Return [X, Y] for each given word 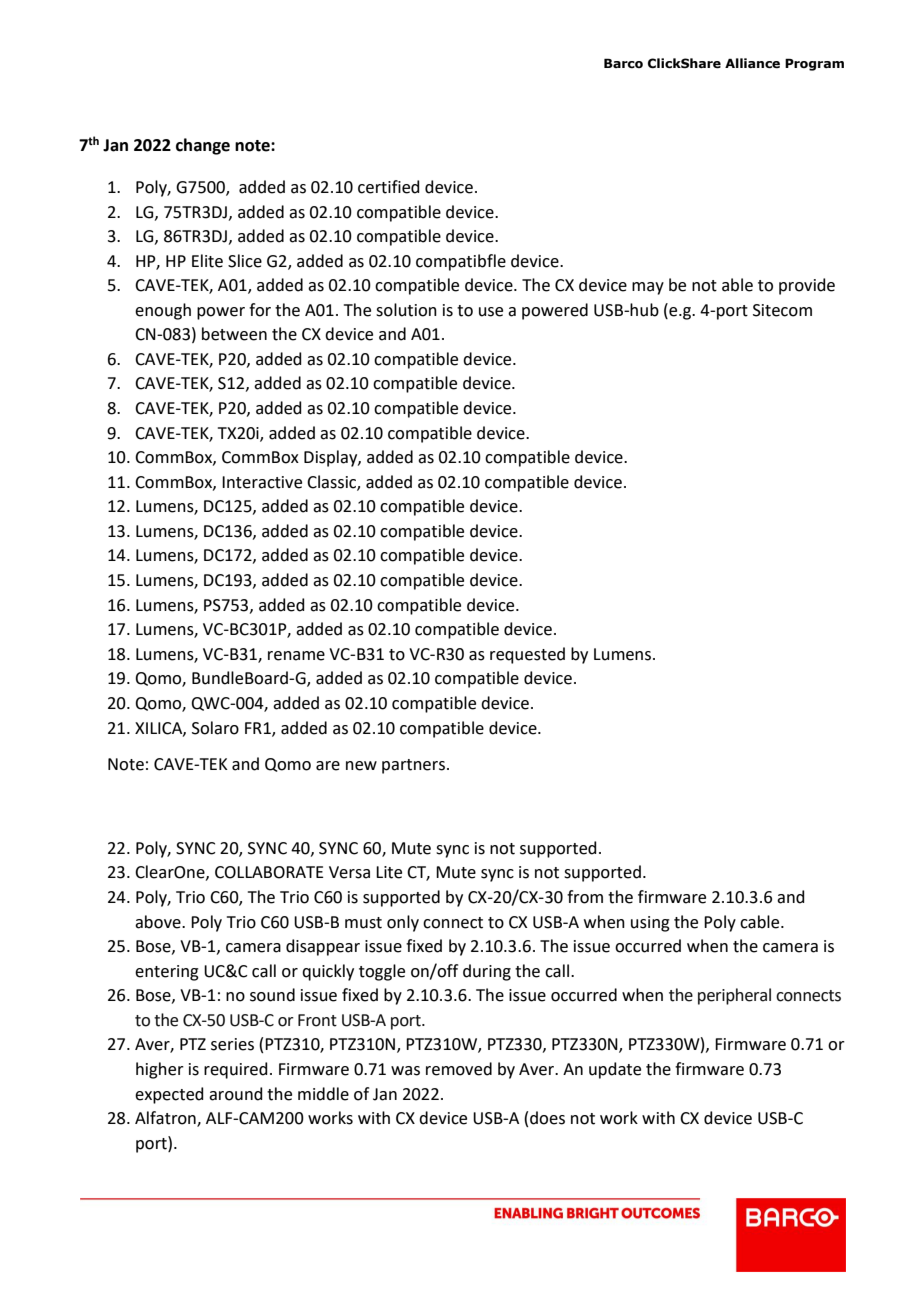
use [491, 312]
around [236, 1094]
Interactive [262, 482]
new [361, 766]
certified [389, 187]
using [650, 924]
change [203, 146]
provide [807, 286]
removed [459, 1069]
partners [415, 766]
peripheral [734, 996]
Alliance [752, 63]
